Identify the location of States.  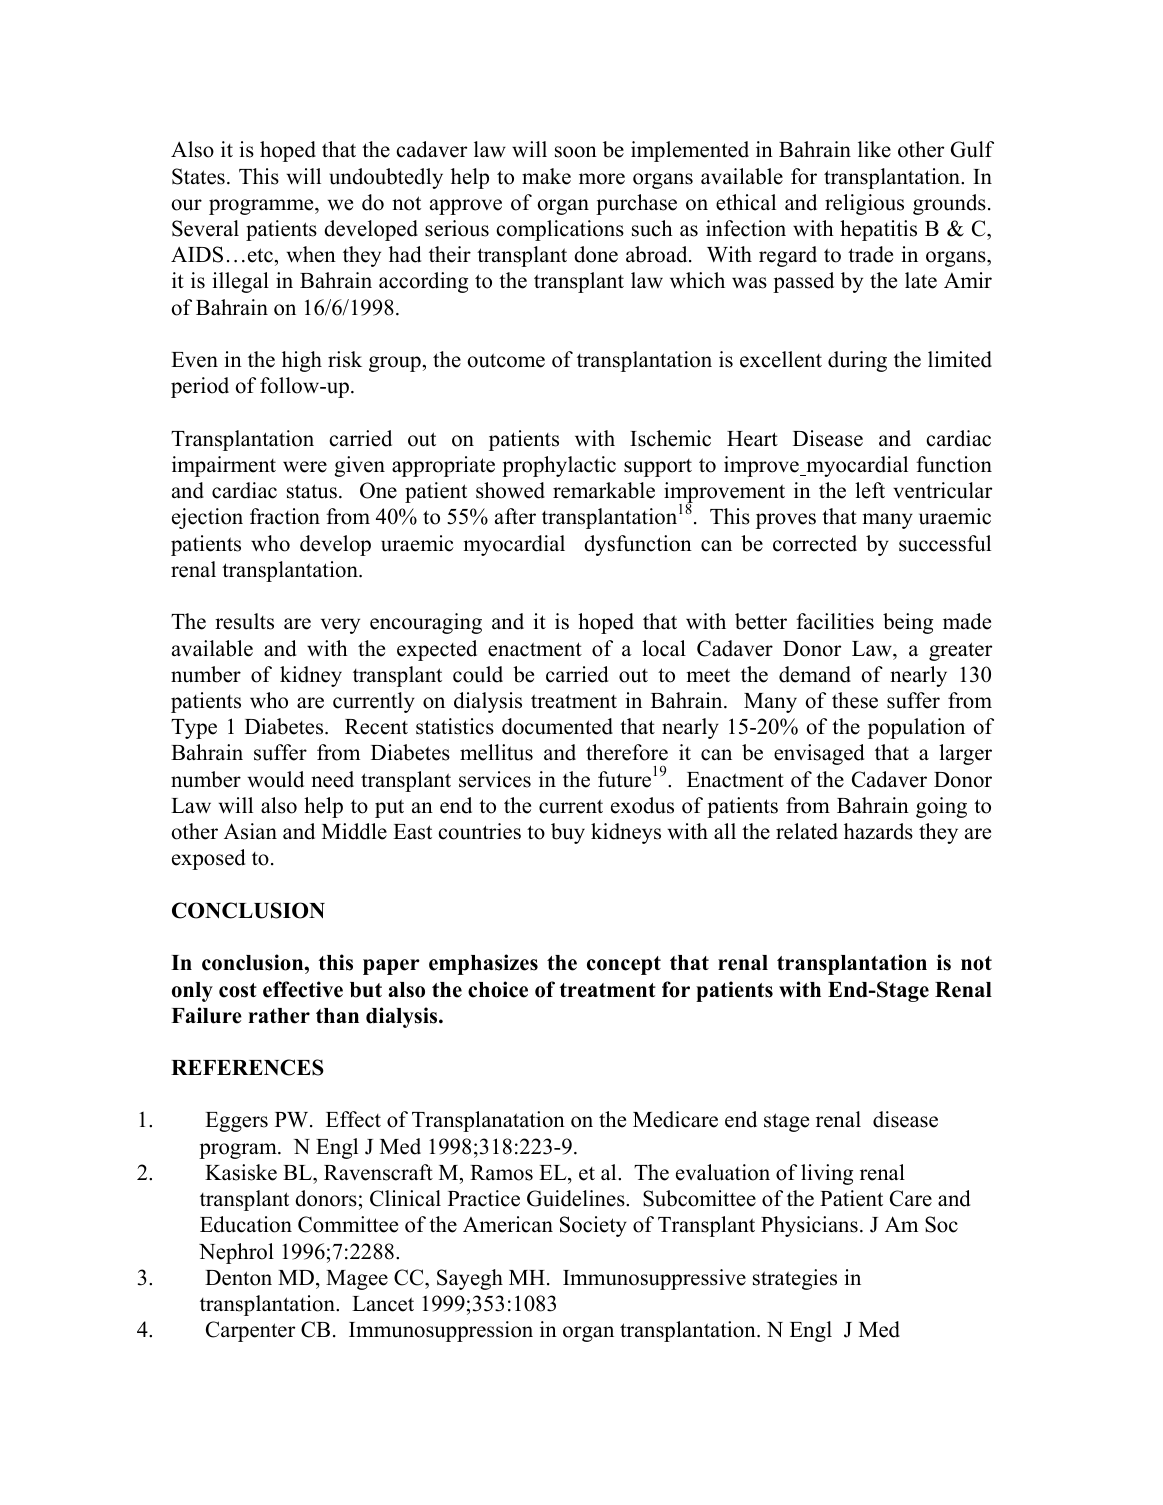
(198, 176).
